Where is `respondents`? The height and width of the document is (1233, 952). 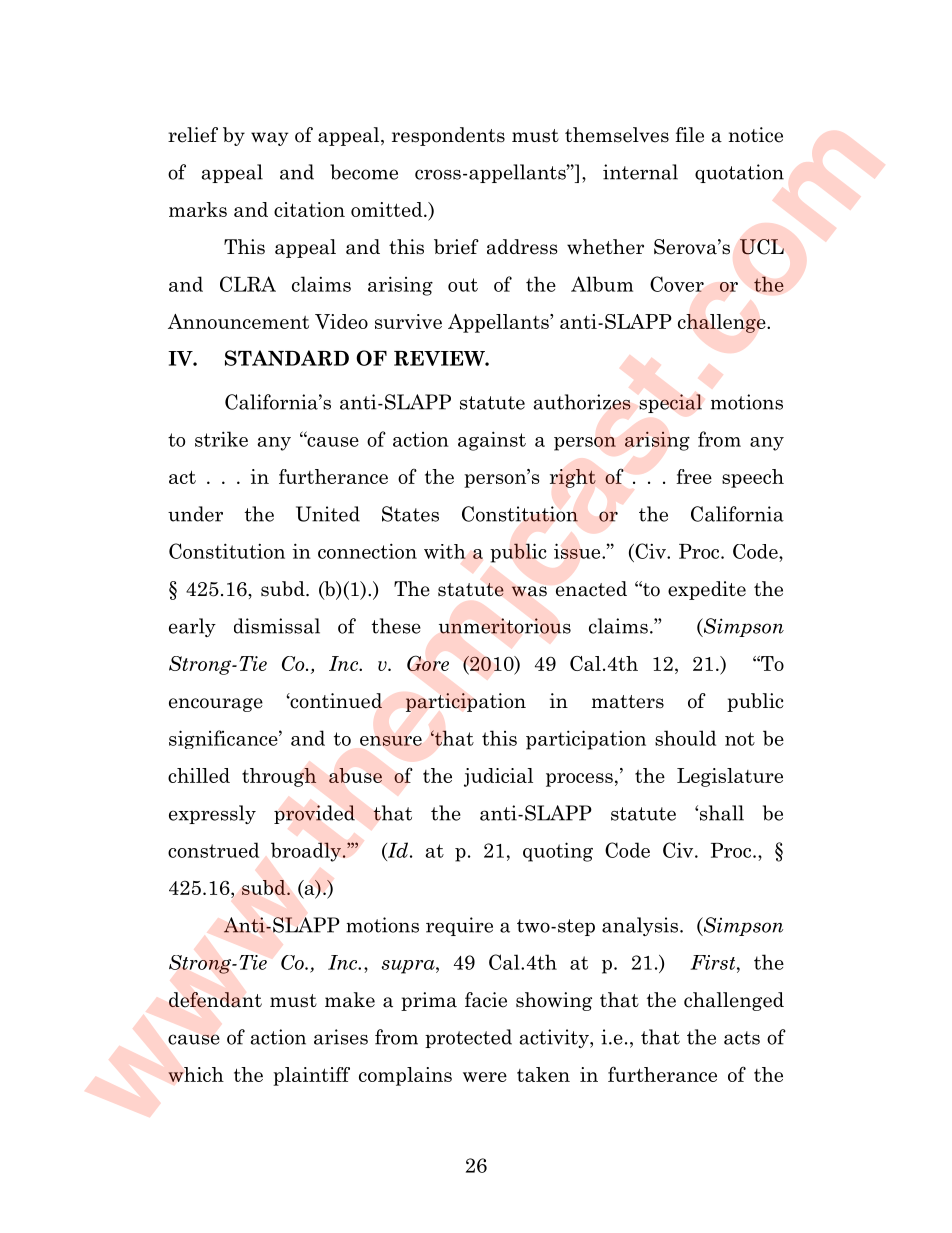
respondents is located at coordinates (448, 136).
